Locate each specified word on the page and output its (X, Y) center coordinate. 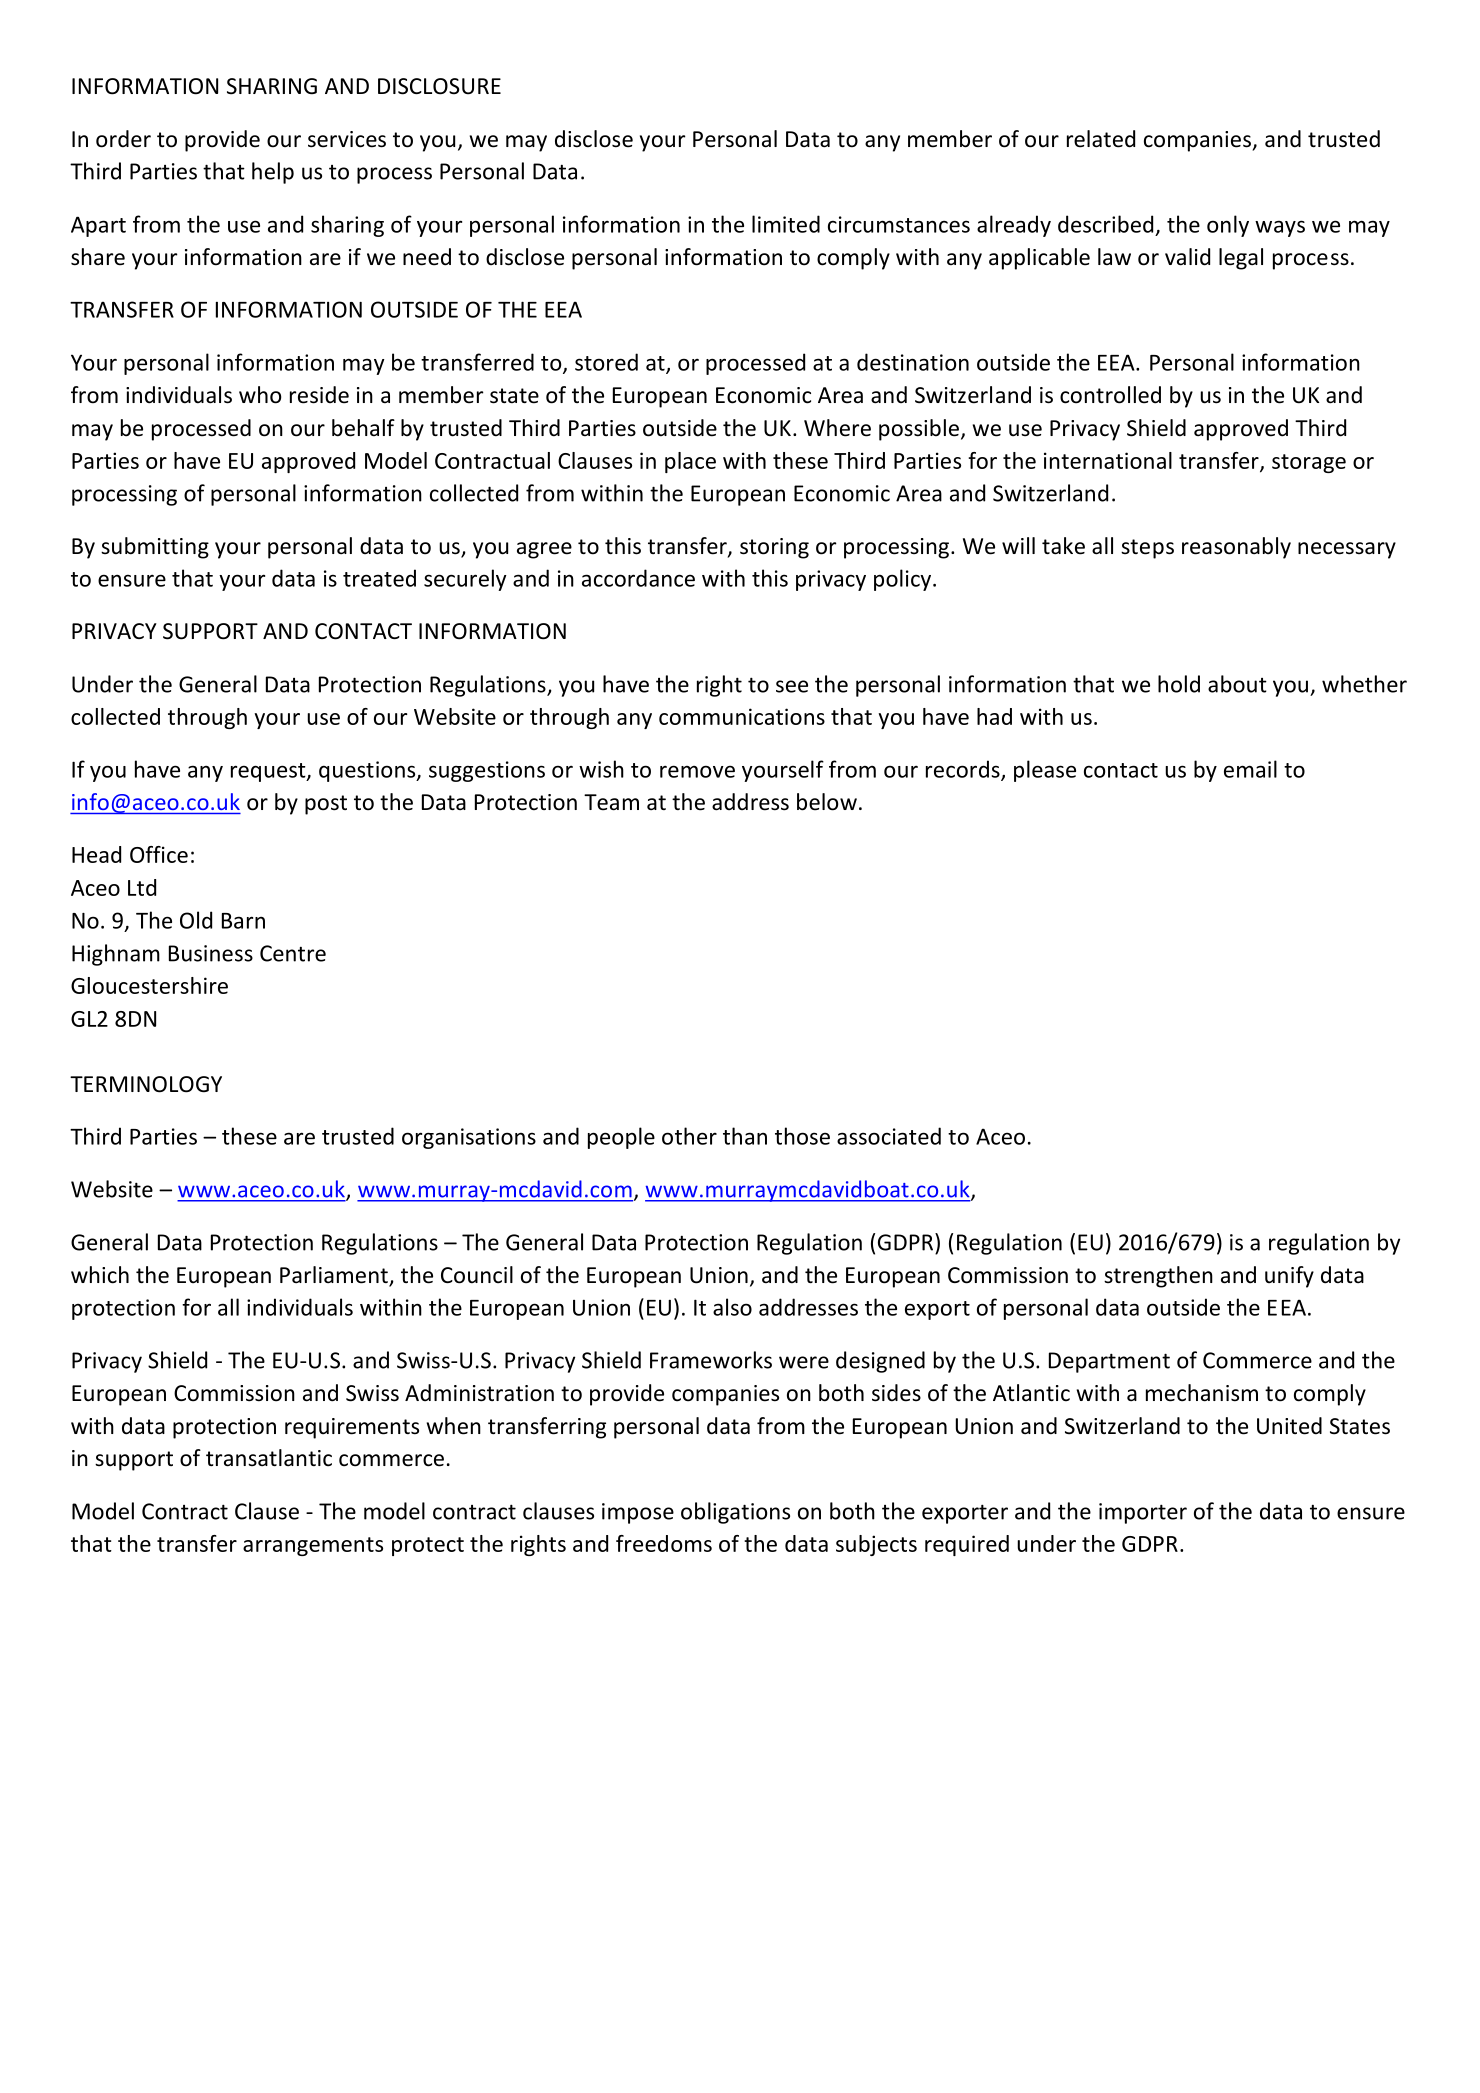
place (690, 462)
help (273, 173)
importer (1143, 1513)
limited (786, 224)
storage (1309, 463)
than (745, 1136)
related (1101, 139)
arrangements (313, 1546)
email (1250, 769)
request (269, 772)
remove (697, 771)
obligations (735, 1513)
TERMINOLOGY (146, 1084)
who (260, 395)
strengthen (1158, 1277)
